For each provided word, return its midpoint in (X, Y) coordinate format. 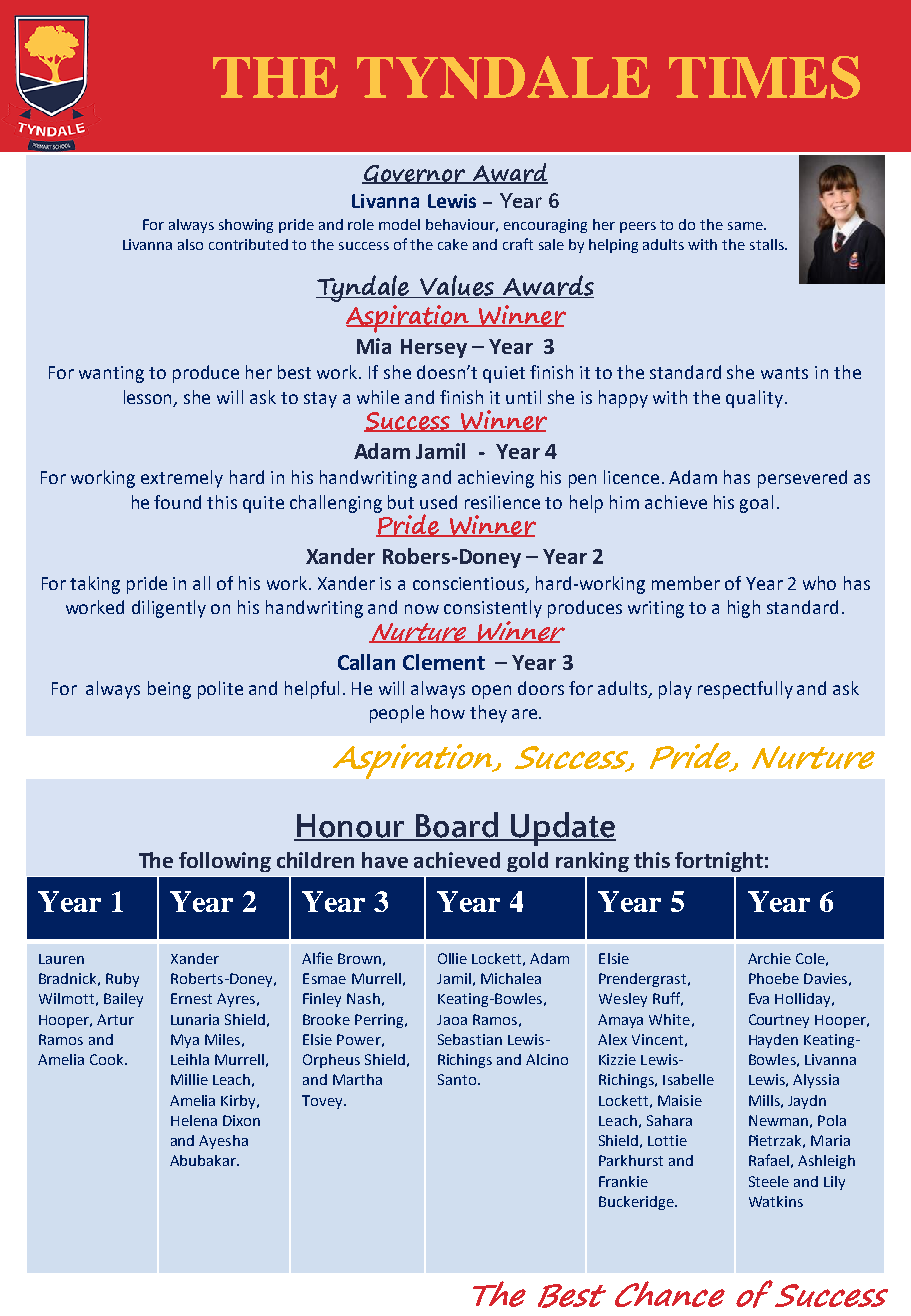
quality (754, 399)
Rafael (769, 1160)
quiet (504, 374)
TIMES (764, 77)
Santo (457, 1079)
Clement (444, 662)
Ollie (452, 958)
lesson (149, 398)
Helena (194, 1120)
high (744, 609)
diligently (169, 609)
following (225, 862)
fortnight (719, 862)
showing (246, 226)
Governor (415, 174)
